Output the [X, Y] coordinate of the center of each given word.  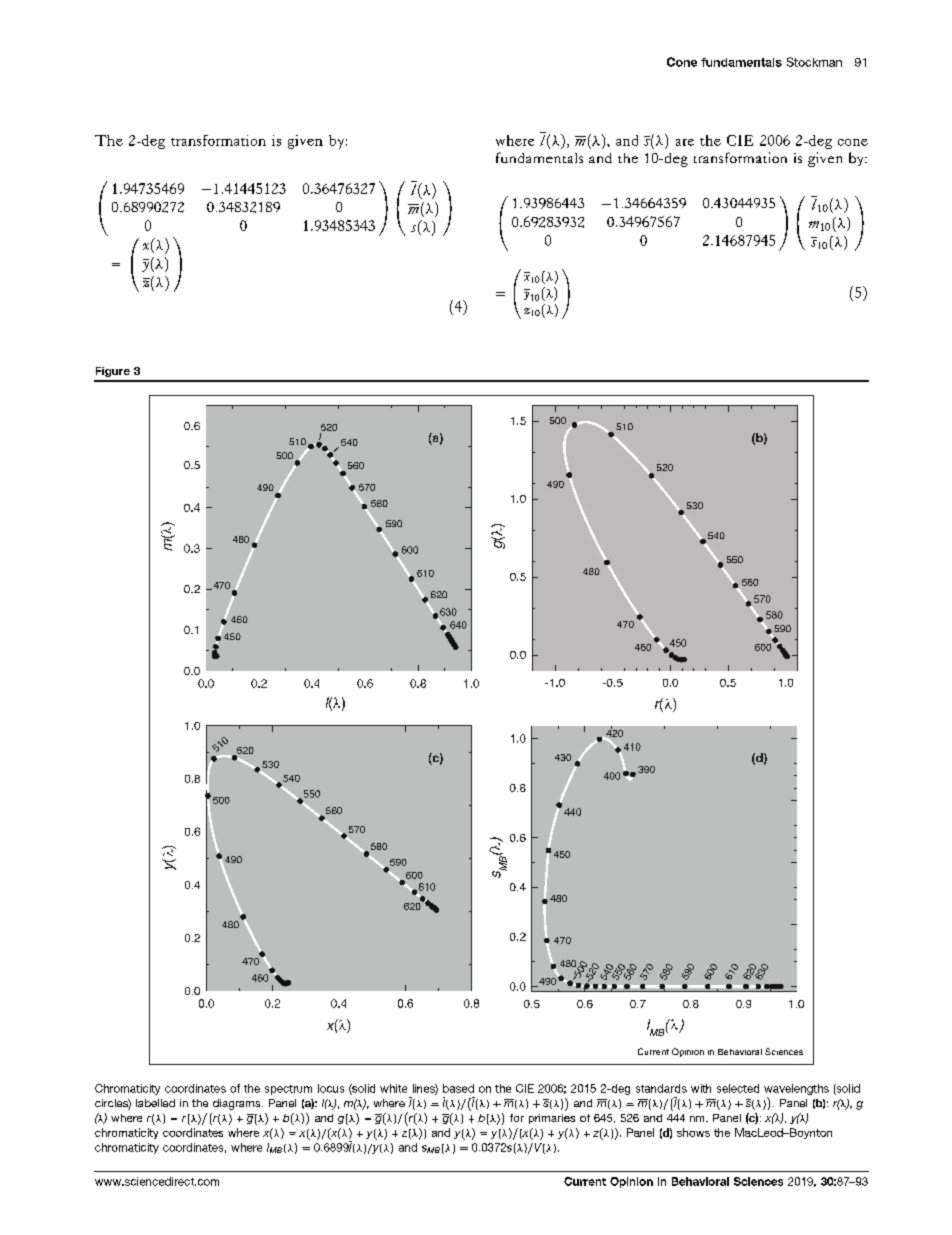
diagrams [238, 1104]
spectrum [288, 1090]
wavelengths [796, 1089]
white [393, 1088]
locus [331, 1088]
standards [661, 1088]
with [701, 1088]
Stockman [814, 62]
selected [738, 1088]
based [458, 1088]
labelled [155, 1103]
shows [693, 1132]
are [685, 142]
